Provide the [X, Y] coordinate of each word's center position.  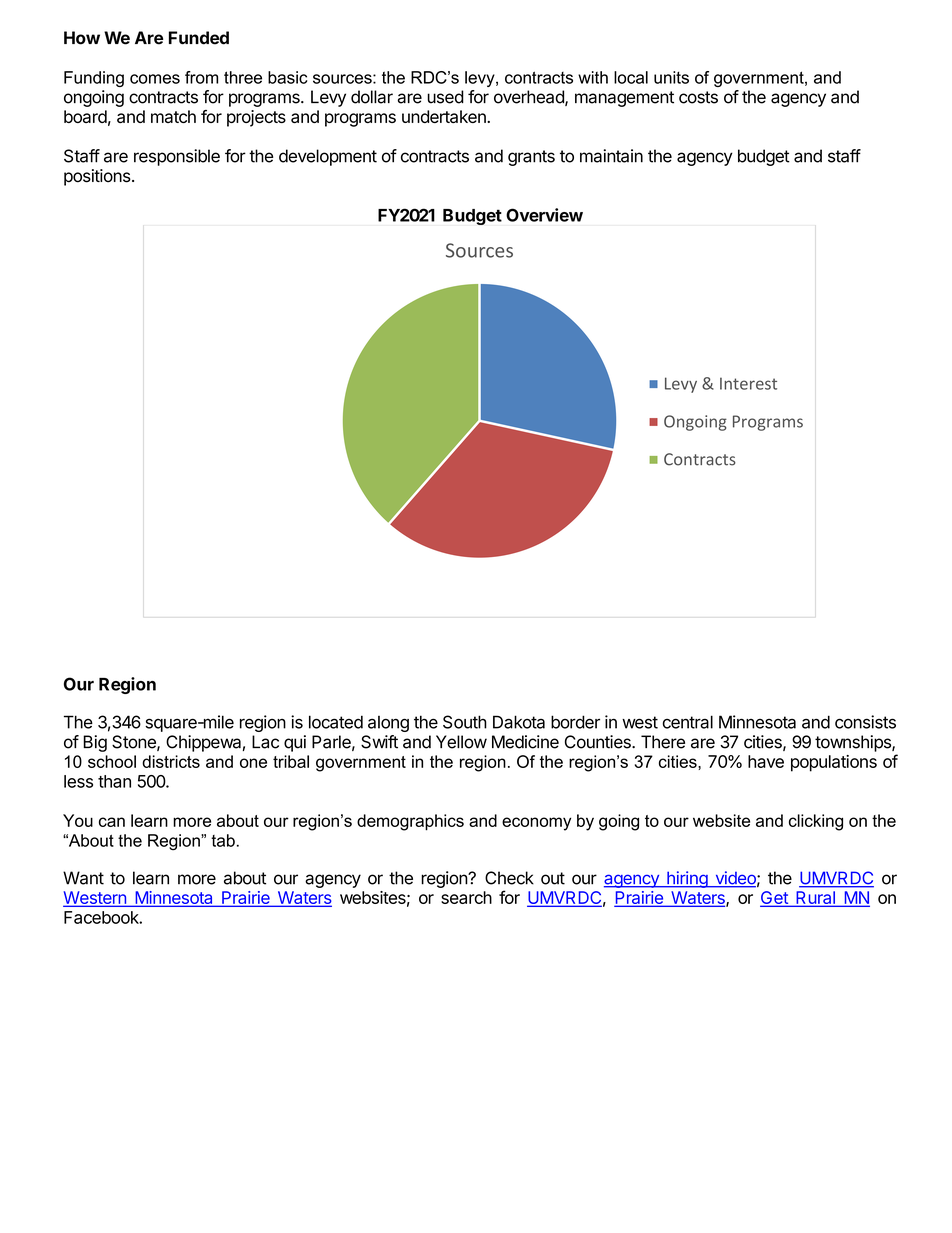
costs [698, 97]
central [687, 722]
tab [223, 840]
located [336, 722]
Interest [748, 383]
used [445, 97]
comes [155, 79]
